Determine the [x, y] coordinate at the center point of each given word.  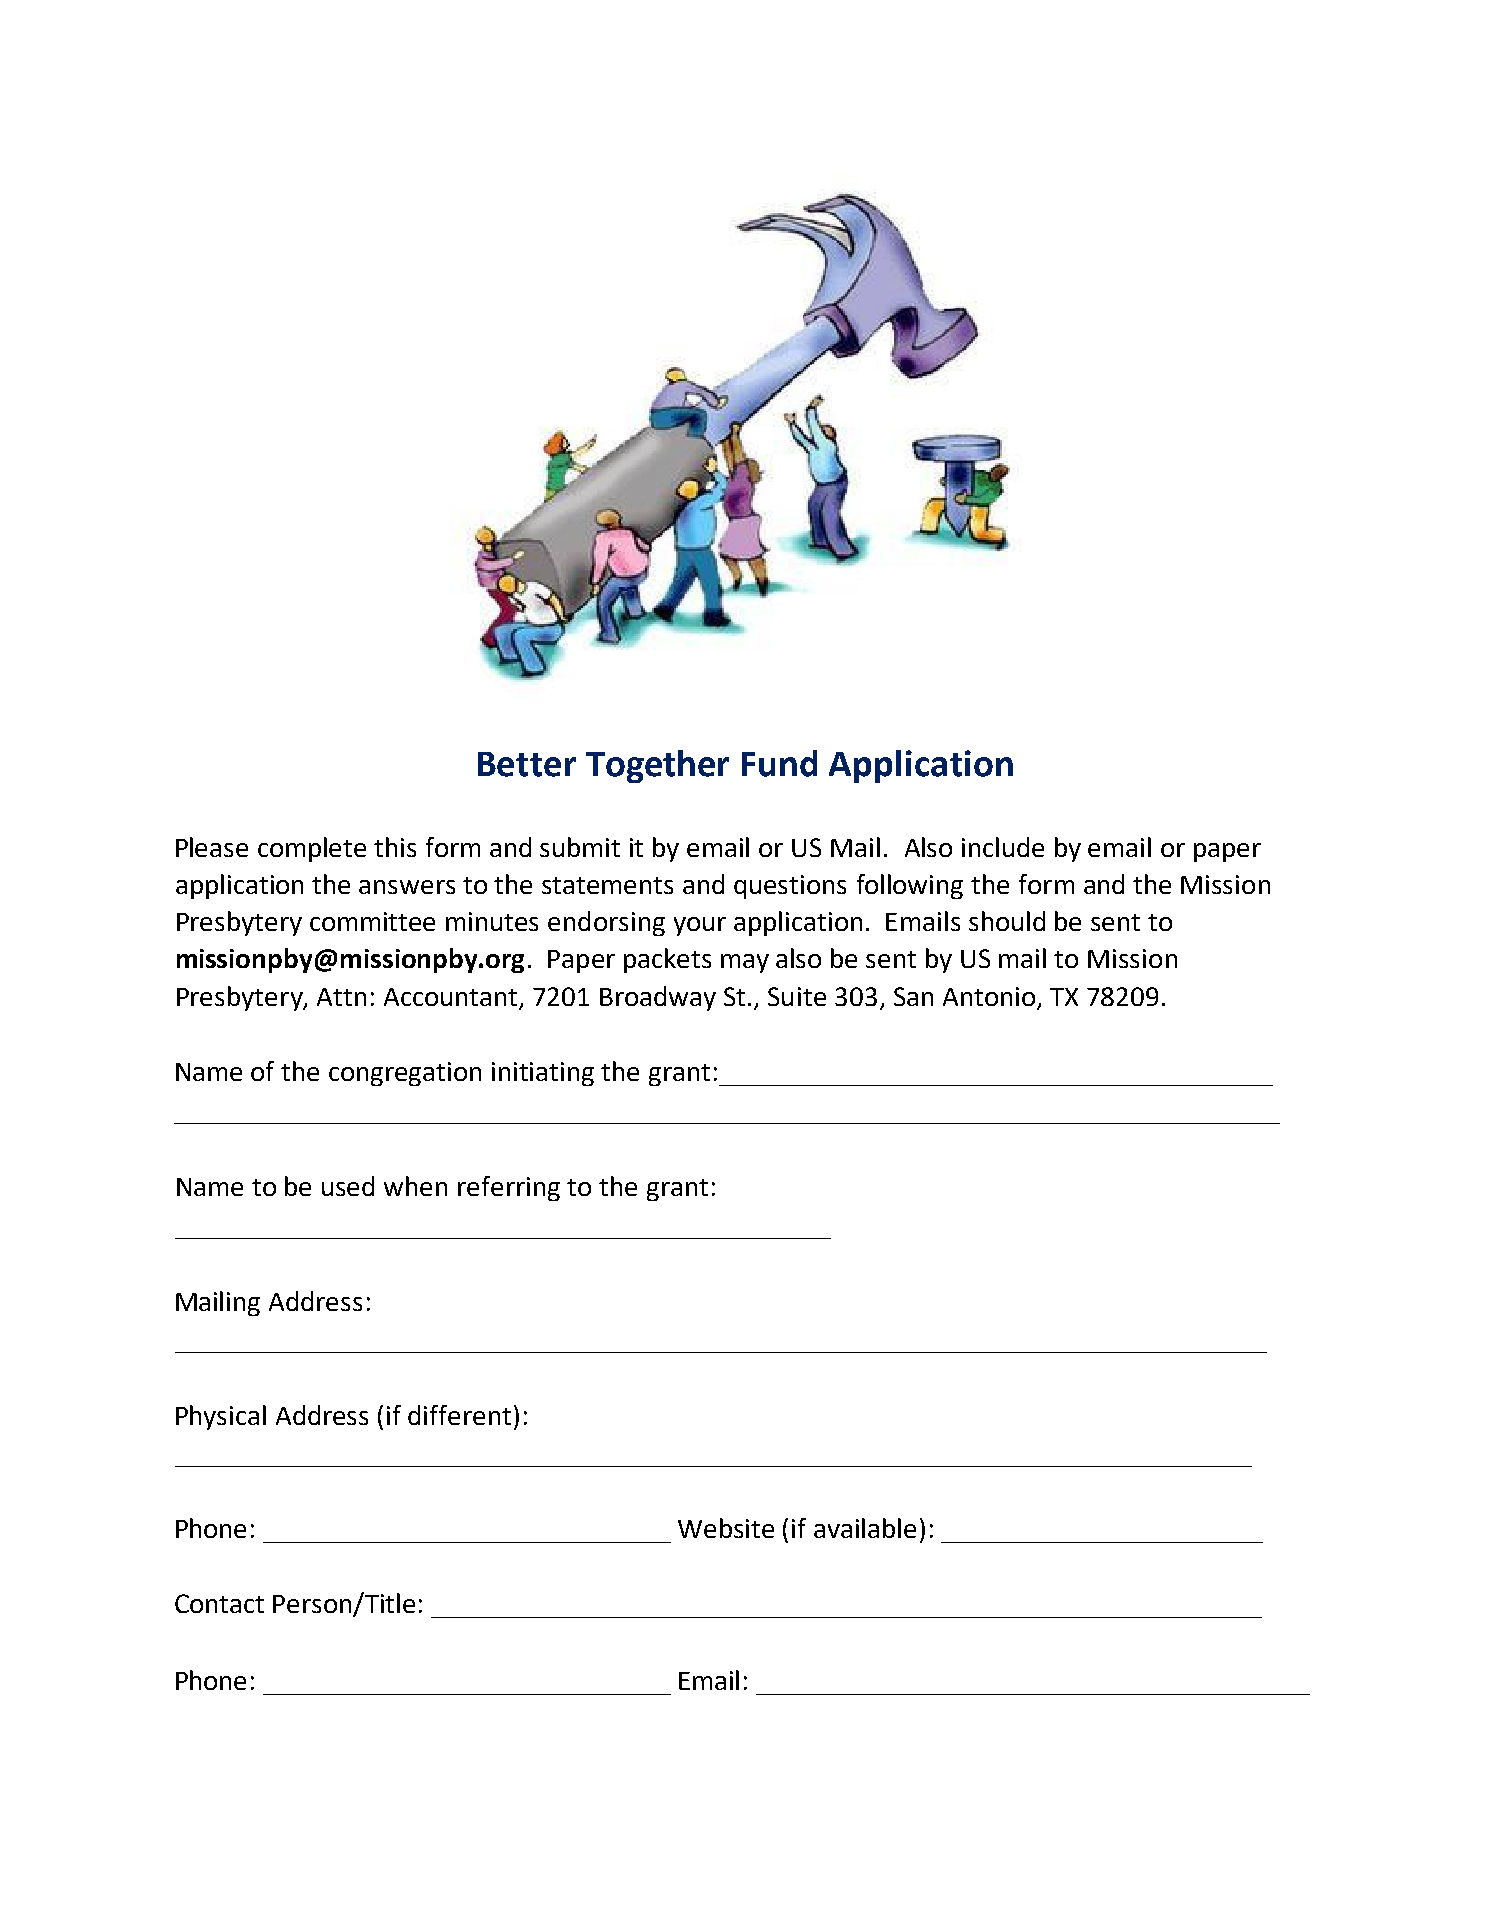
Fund [779, 763]
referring [509, 1188]
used [348, 1186]
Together [657, 766]
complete [312, 849]
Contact [219, 1603]
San [913, 996]
